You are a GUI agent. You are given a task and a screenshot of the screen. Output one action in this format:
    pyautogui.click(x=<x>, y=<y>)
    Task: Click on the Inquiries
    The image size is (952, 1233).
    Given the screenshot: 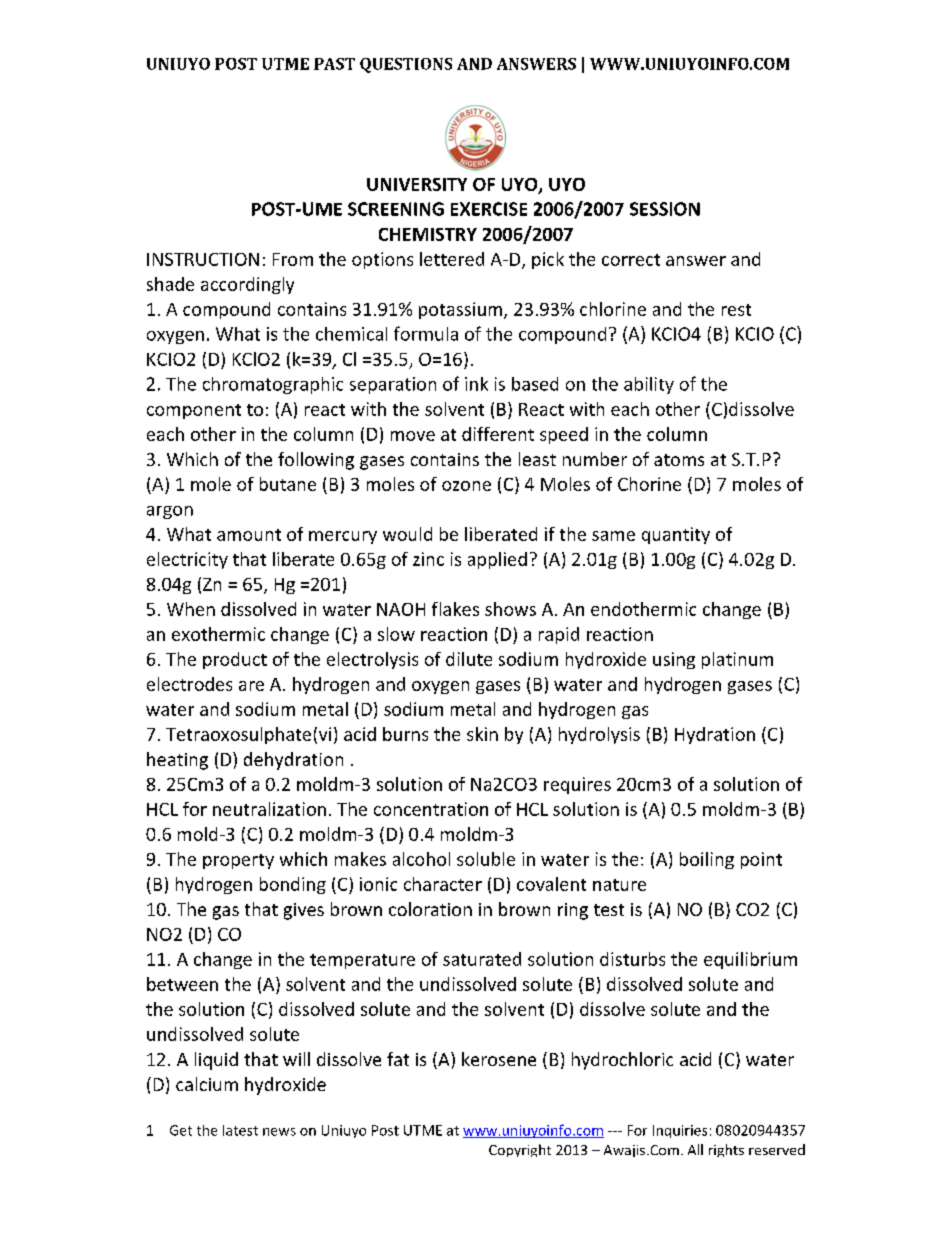 What is the action you would take?
    pyautogui.click(x=680, y=1131)
